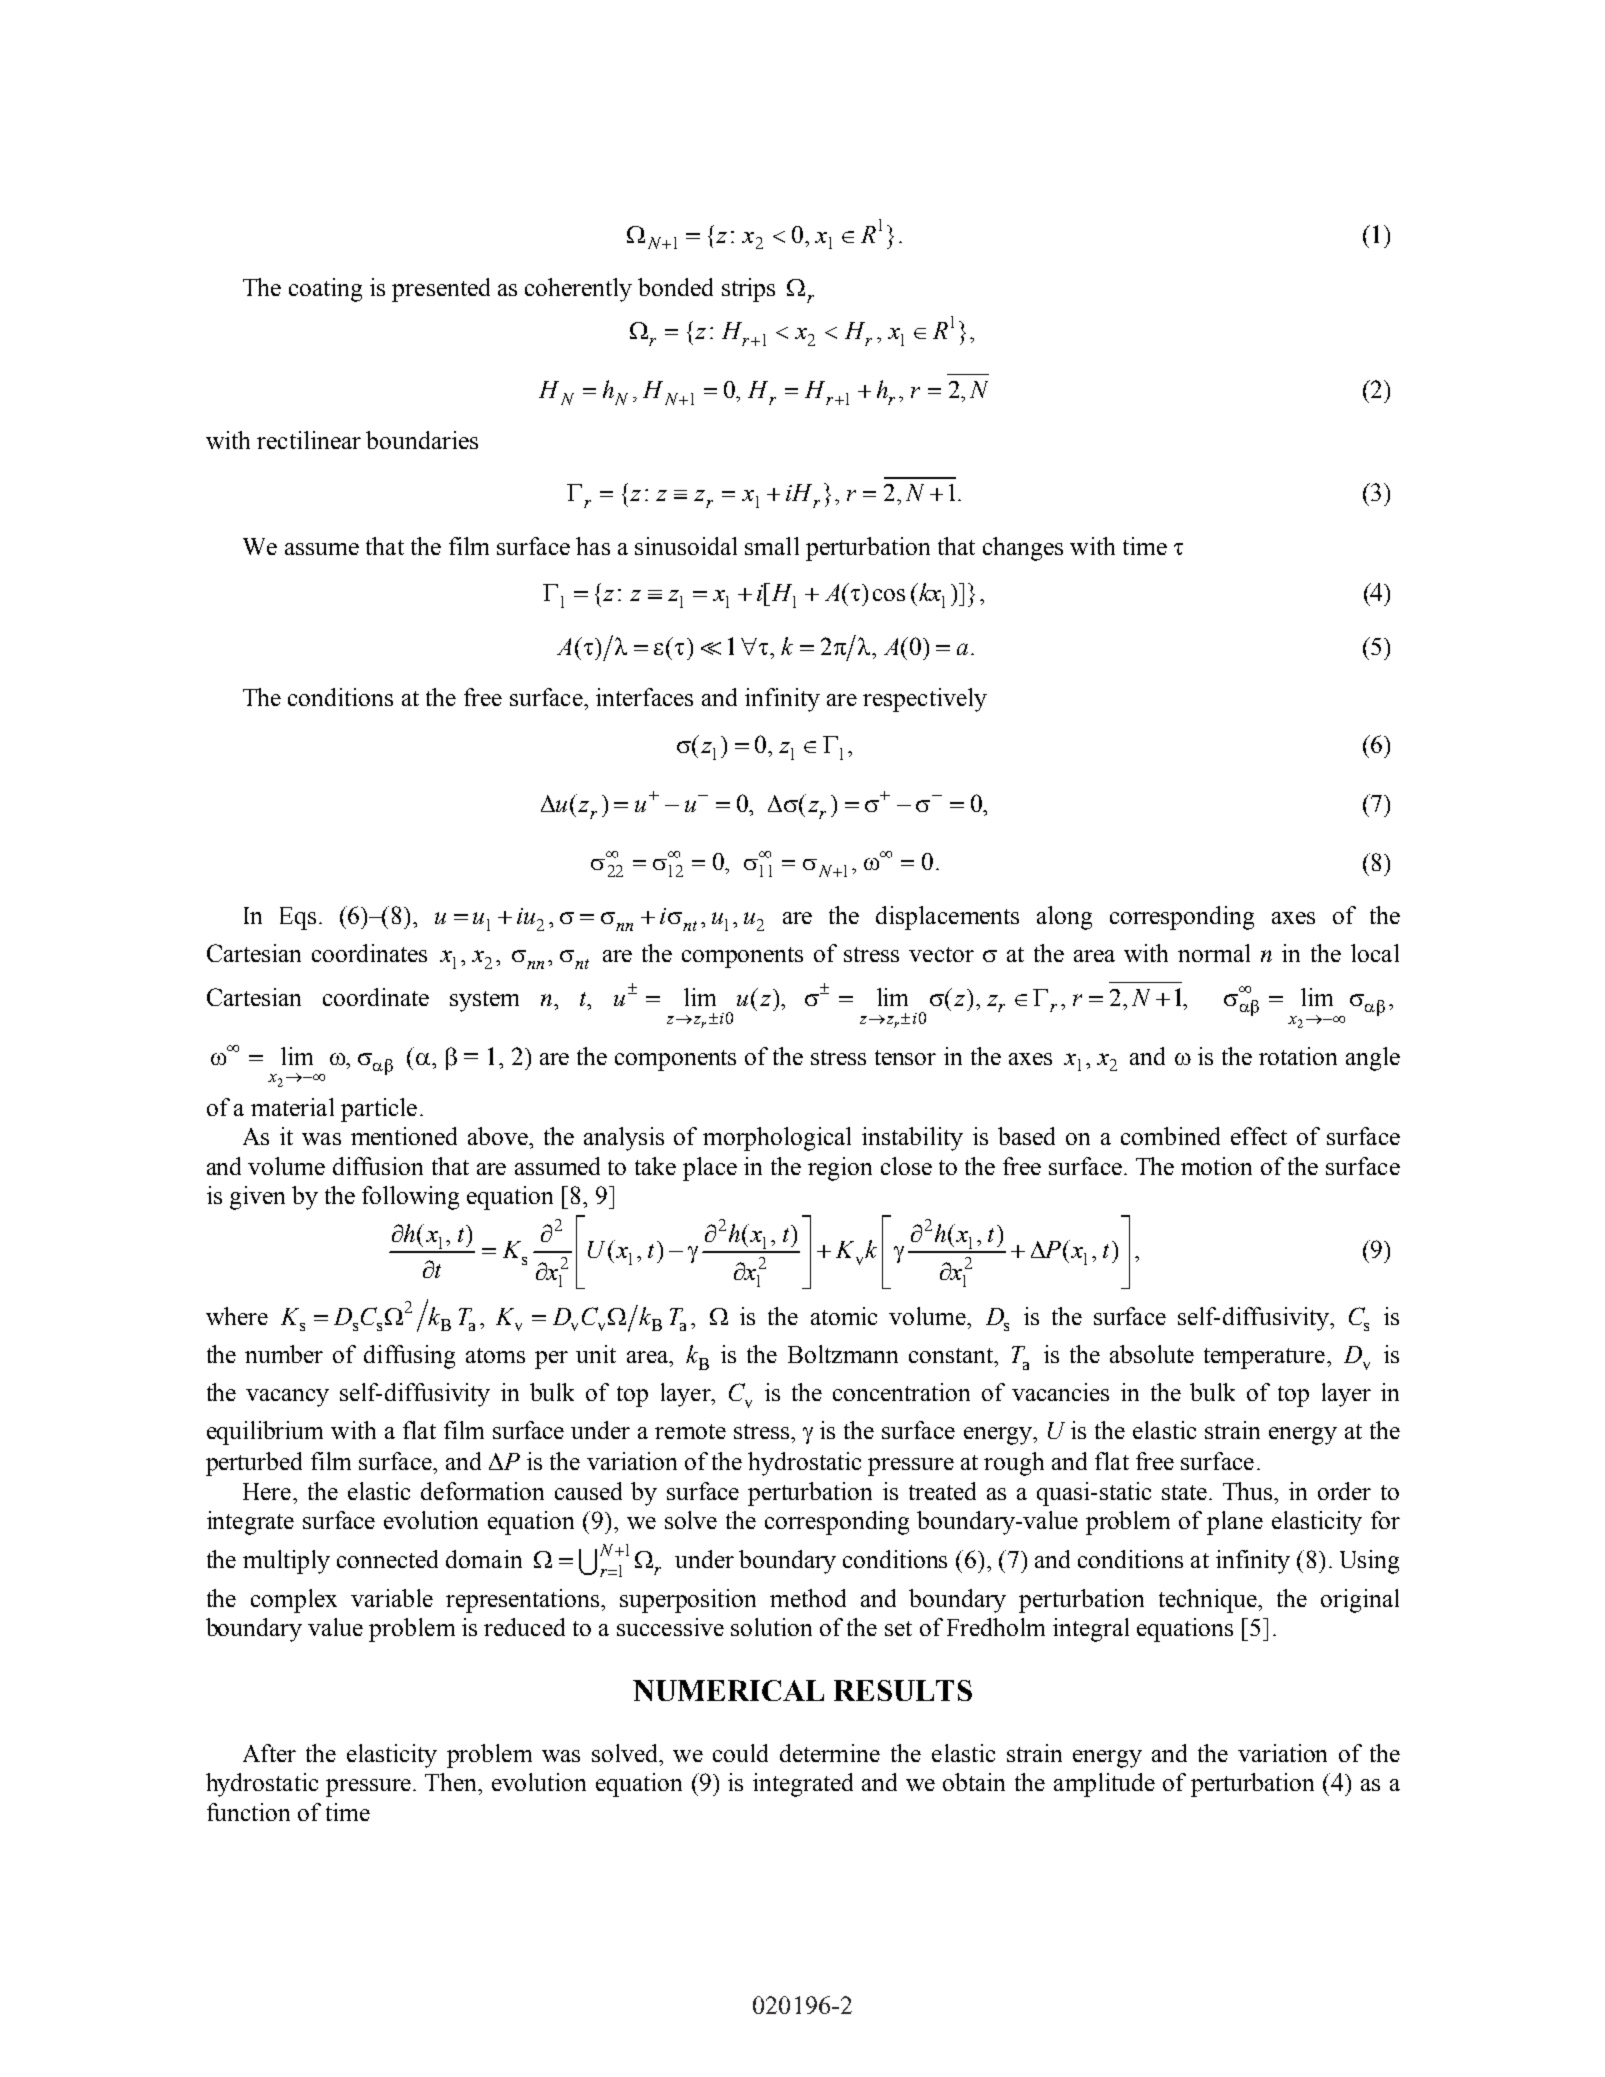 The height and width of the image is (2077, 1605). I want to click on rotation, so click(1298, 1056).
